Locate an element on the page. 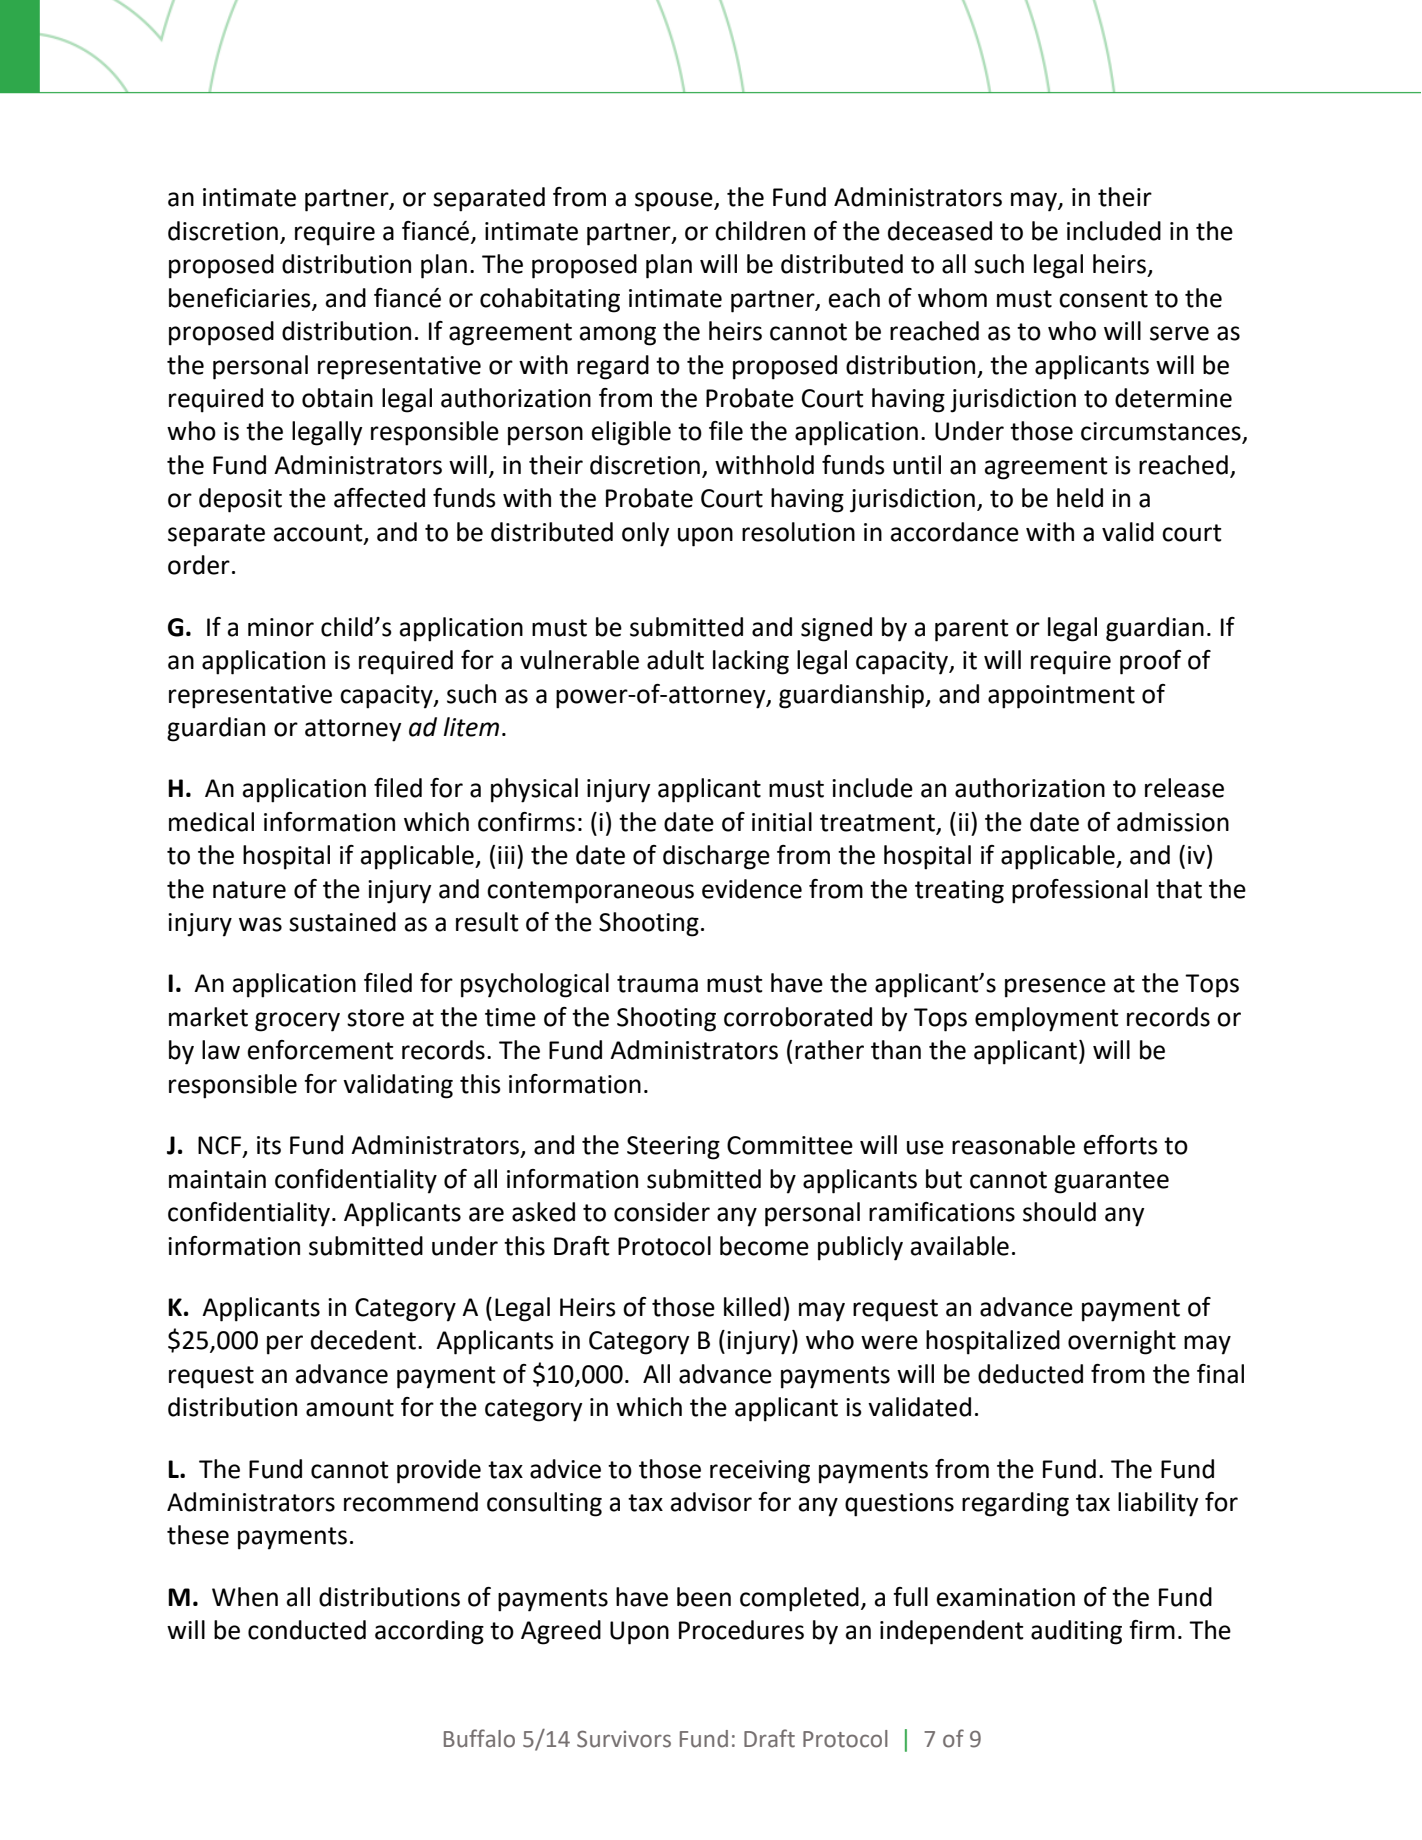  appointment is located at coordinates (1061, 697).
